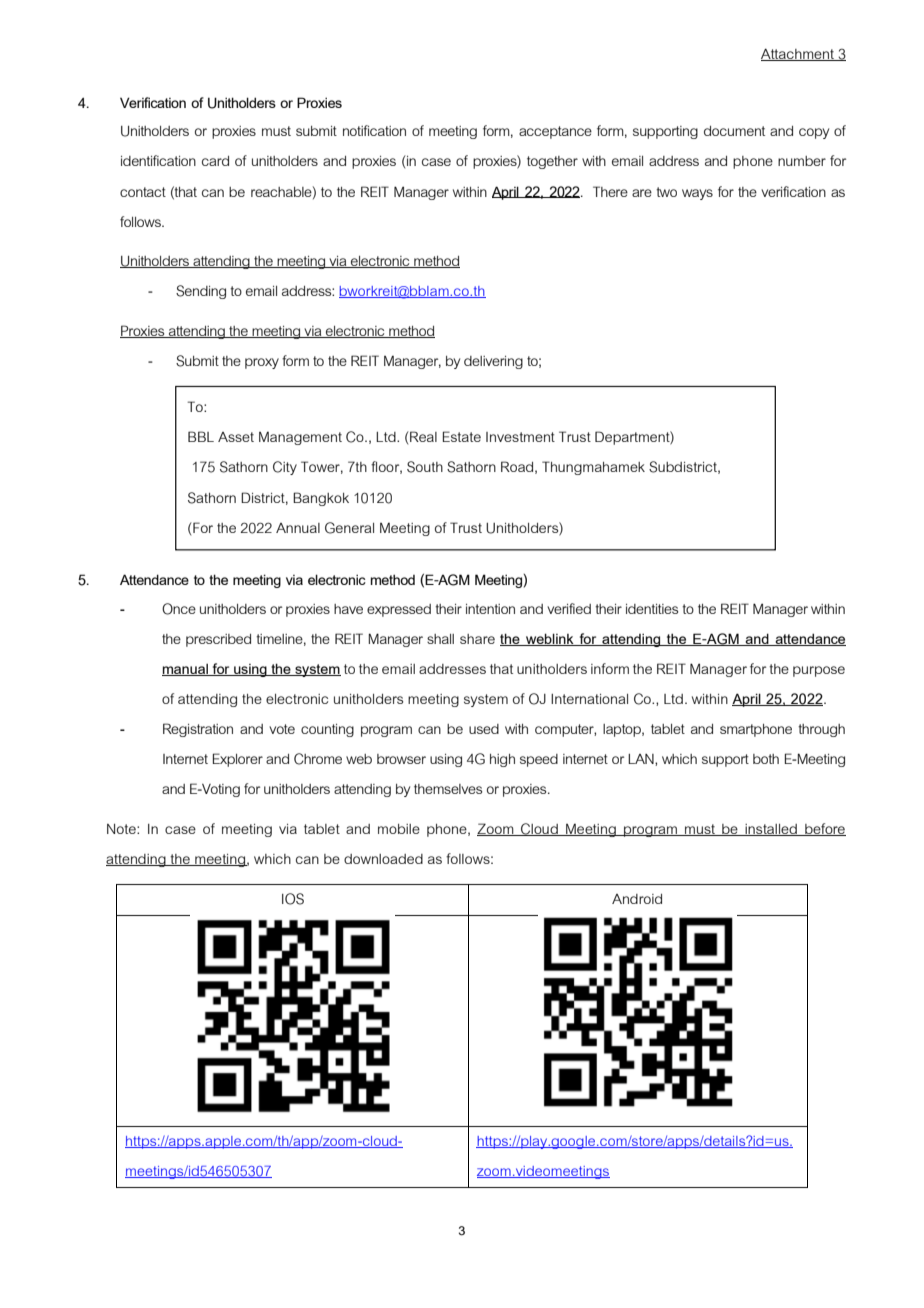 The width and height of the screenshot is (924, 1308). I want to click on IOS, so click(293, 899).
